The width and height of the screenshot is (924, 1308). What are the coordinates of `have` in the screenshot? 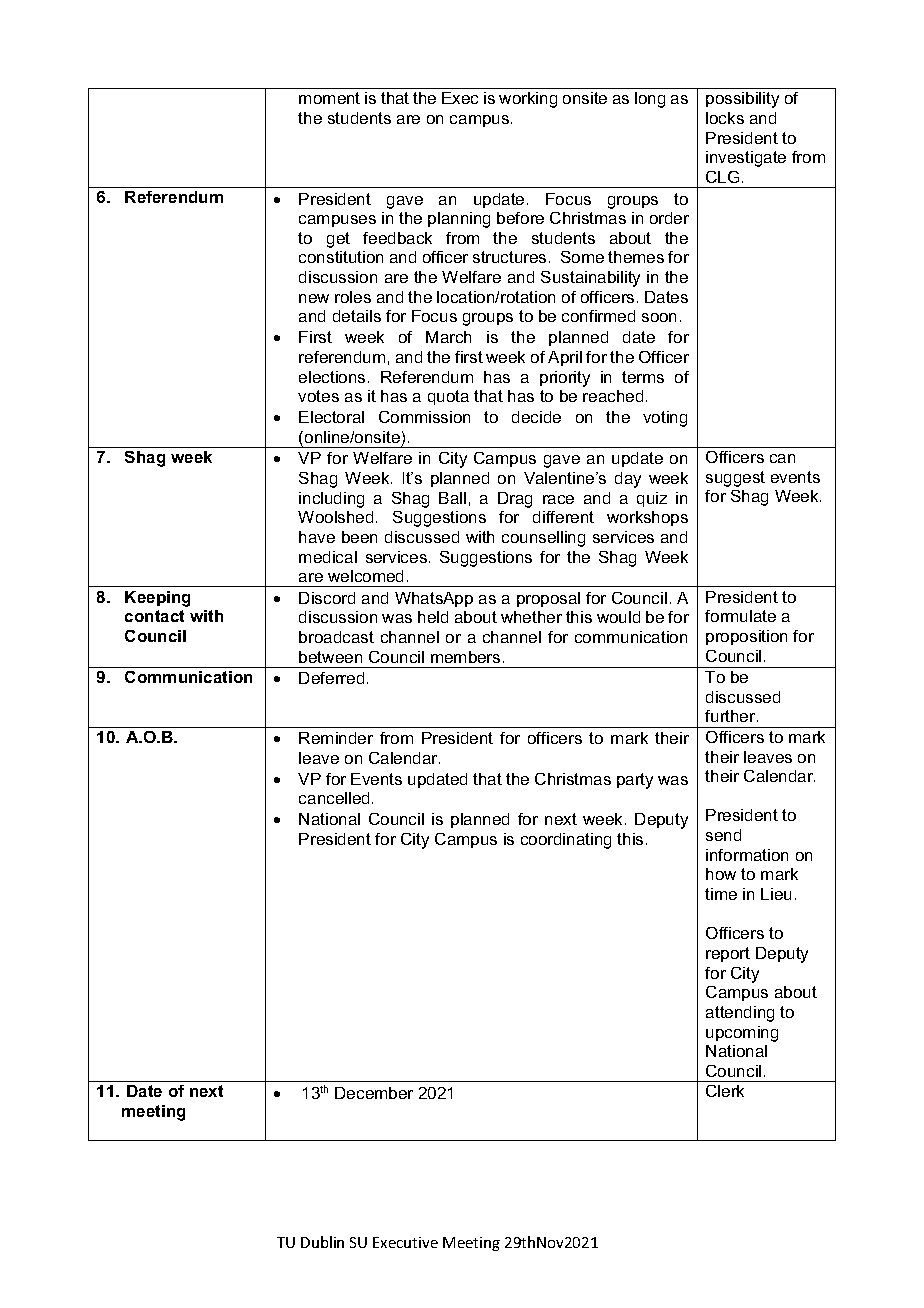 It's located at (317, 537).
